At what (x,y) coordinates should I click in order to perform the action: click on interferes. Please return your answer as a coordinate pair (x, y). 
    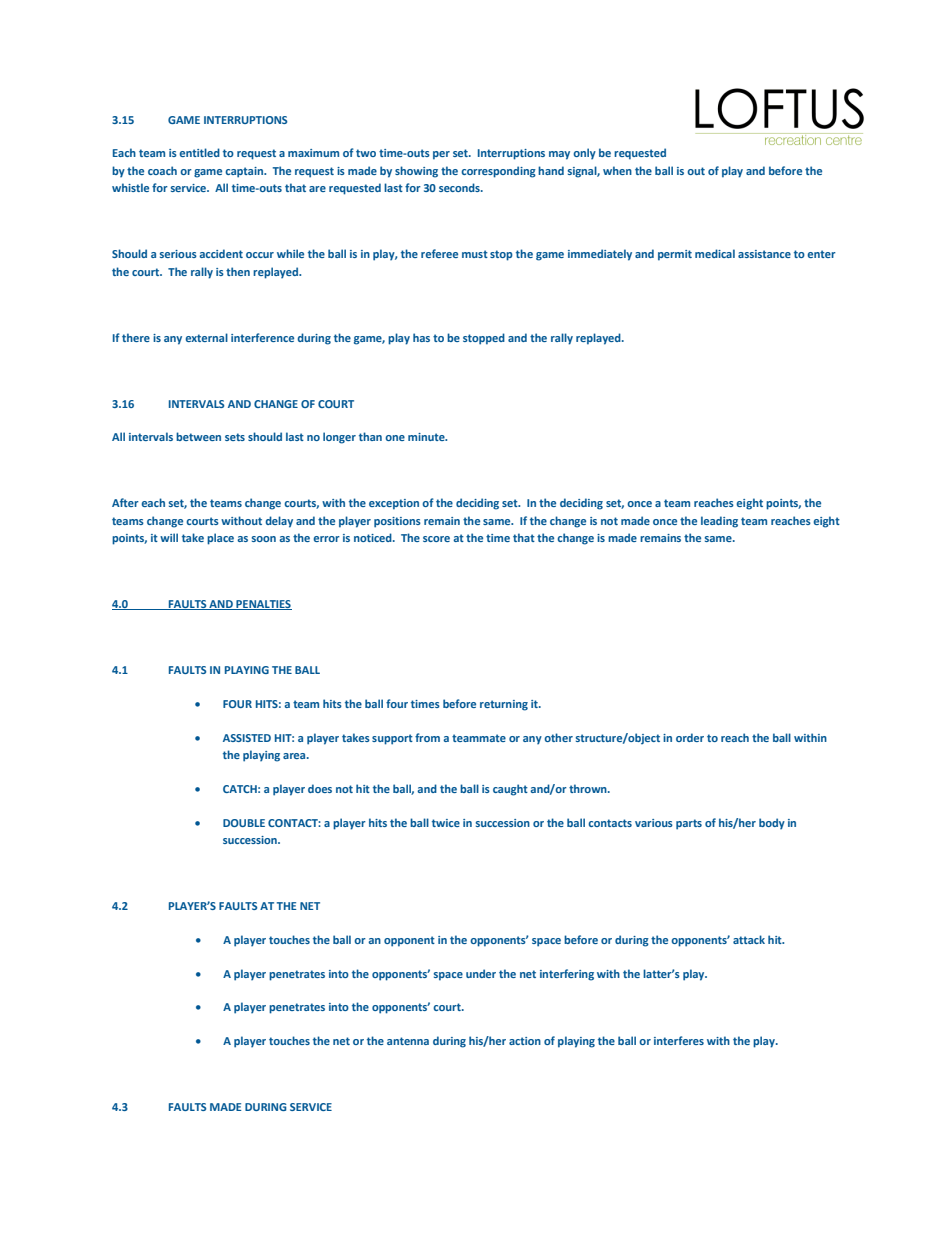
    Looking at the image, I should click on (679, 1040).
